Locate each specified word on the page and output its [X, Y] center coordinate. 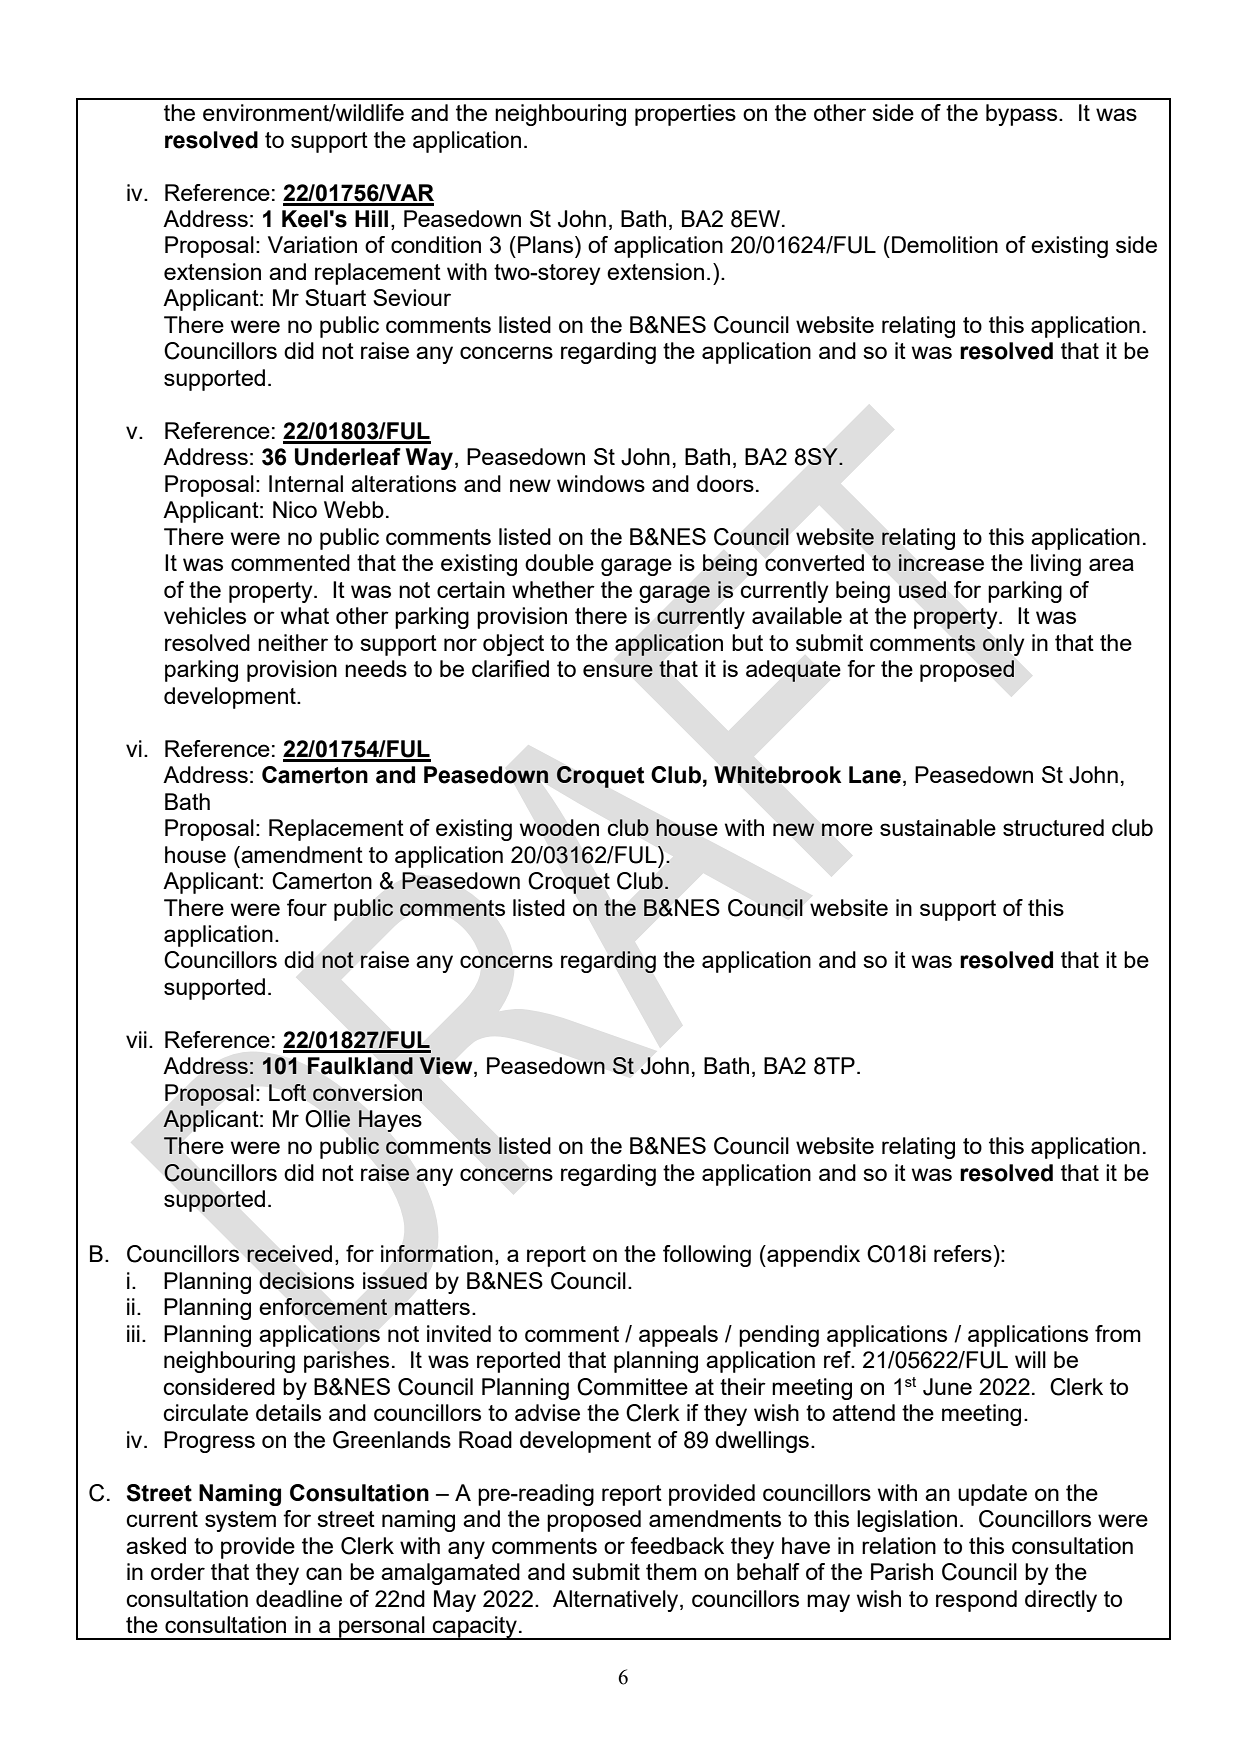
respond [976, 1601]
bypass [1021, 115]
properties [685, 115]
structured [1053, 827]
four [307, 907]
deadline [299, 1598]
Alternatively [617, 1601]
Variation [312, 244]
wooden [559, 827]
